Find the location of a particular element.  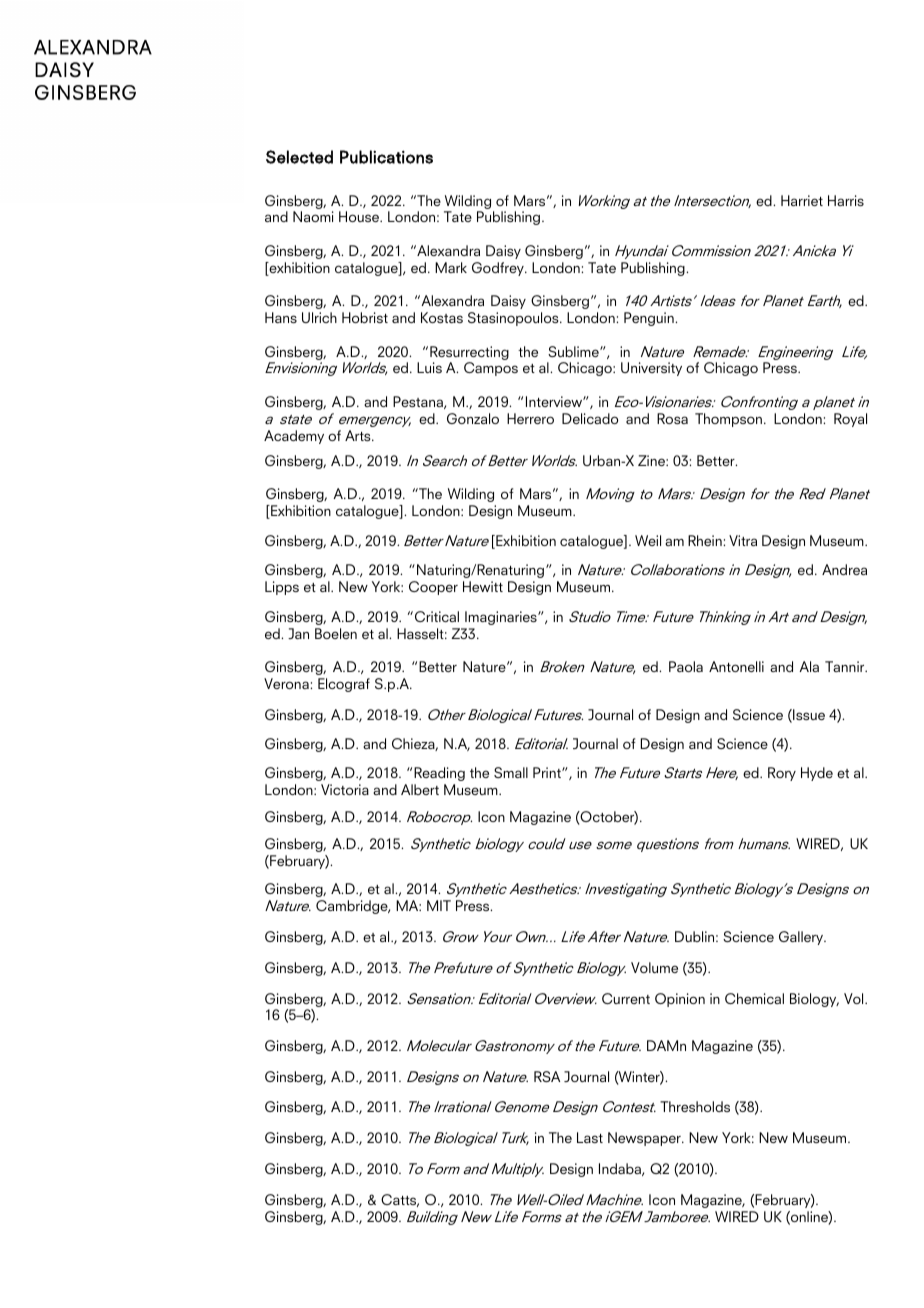

Gallery is located at coordinates (802, 938).
